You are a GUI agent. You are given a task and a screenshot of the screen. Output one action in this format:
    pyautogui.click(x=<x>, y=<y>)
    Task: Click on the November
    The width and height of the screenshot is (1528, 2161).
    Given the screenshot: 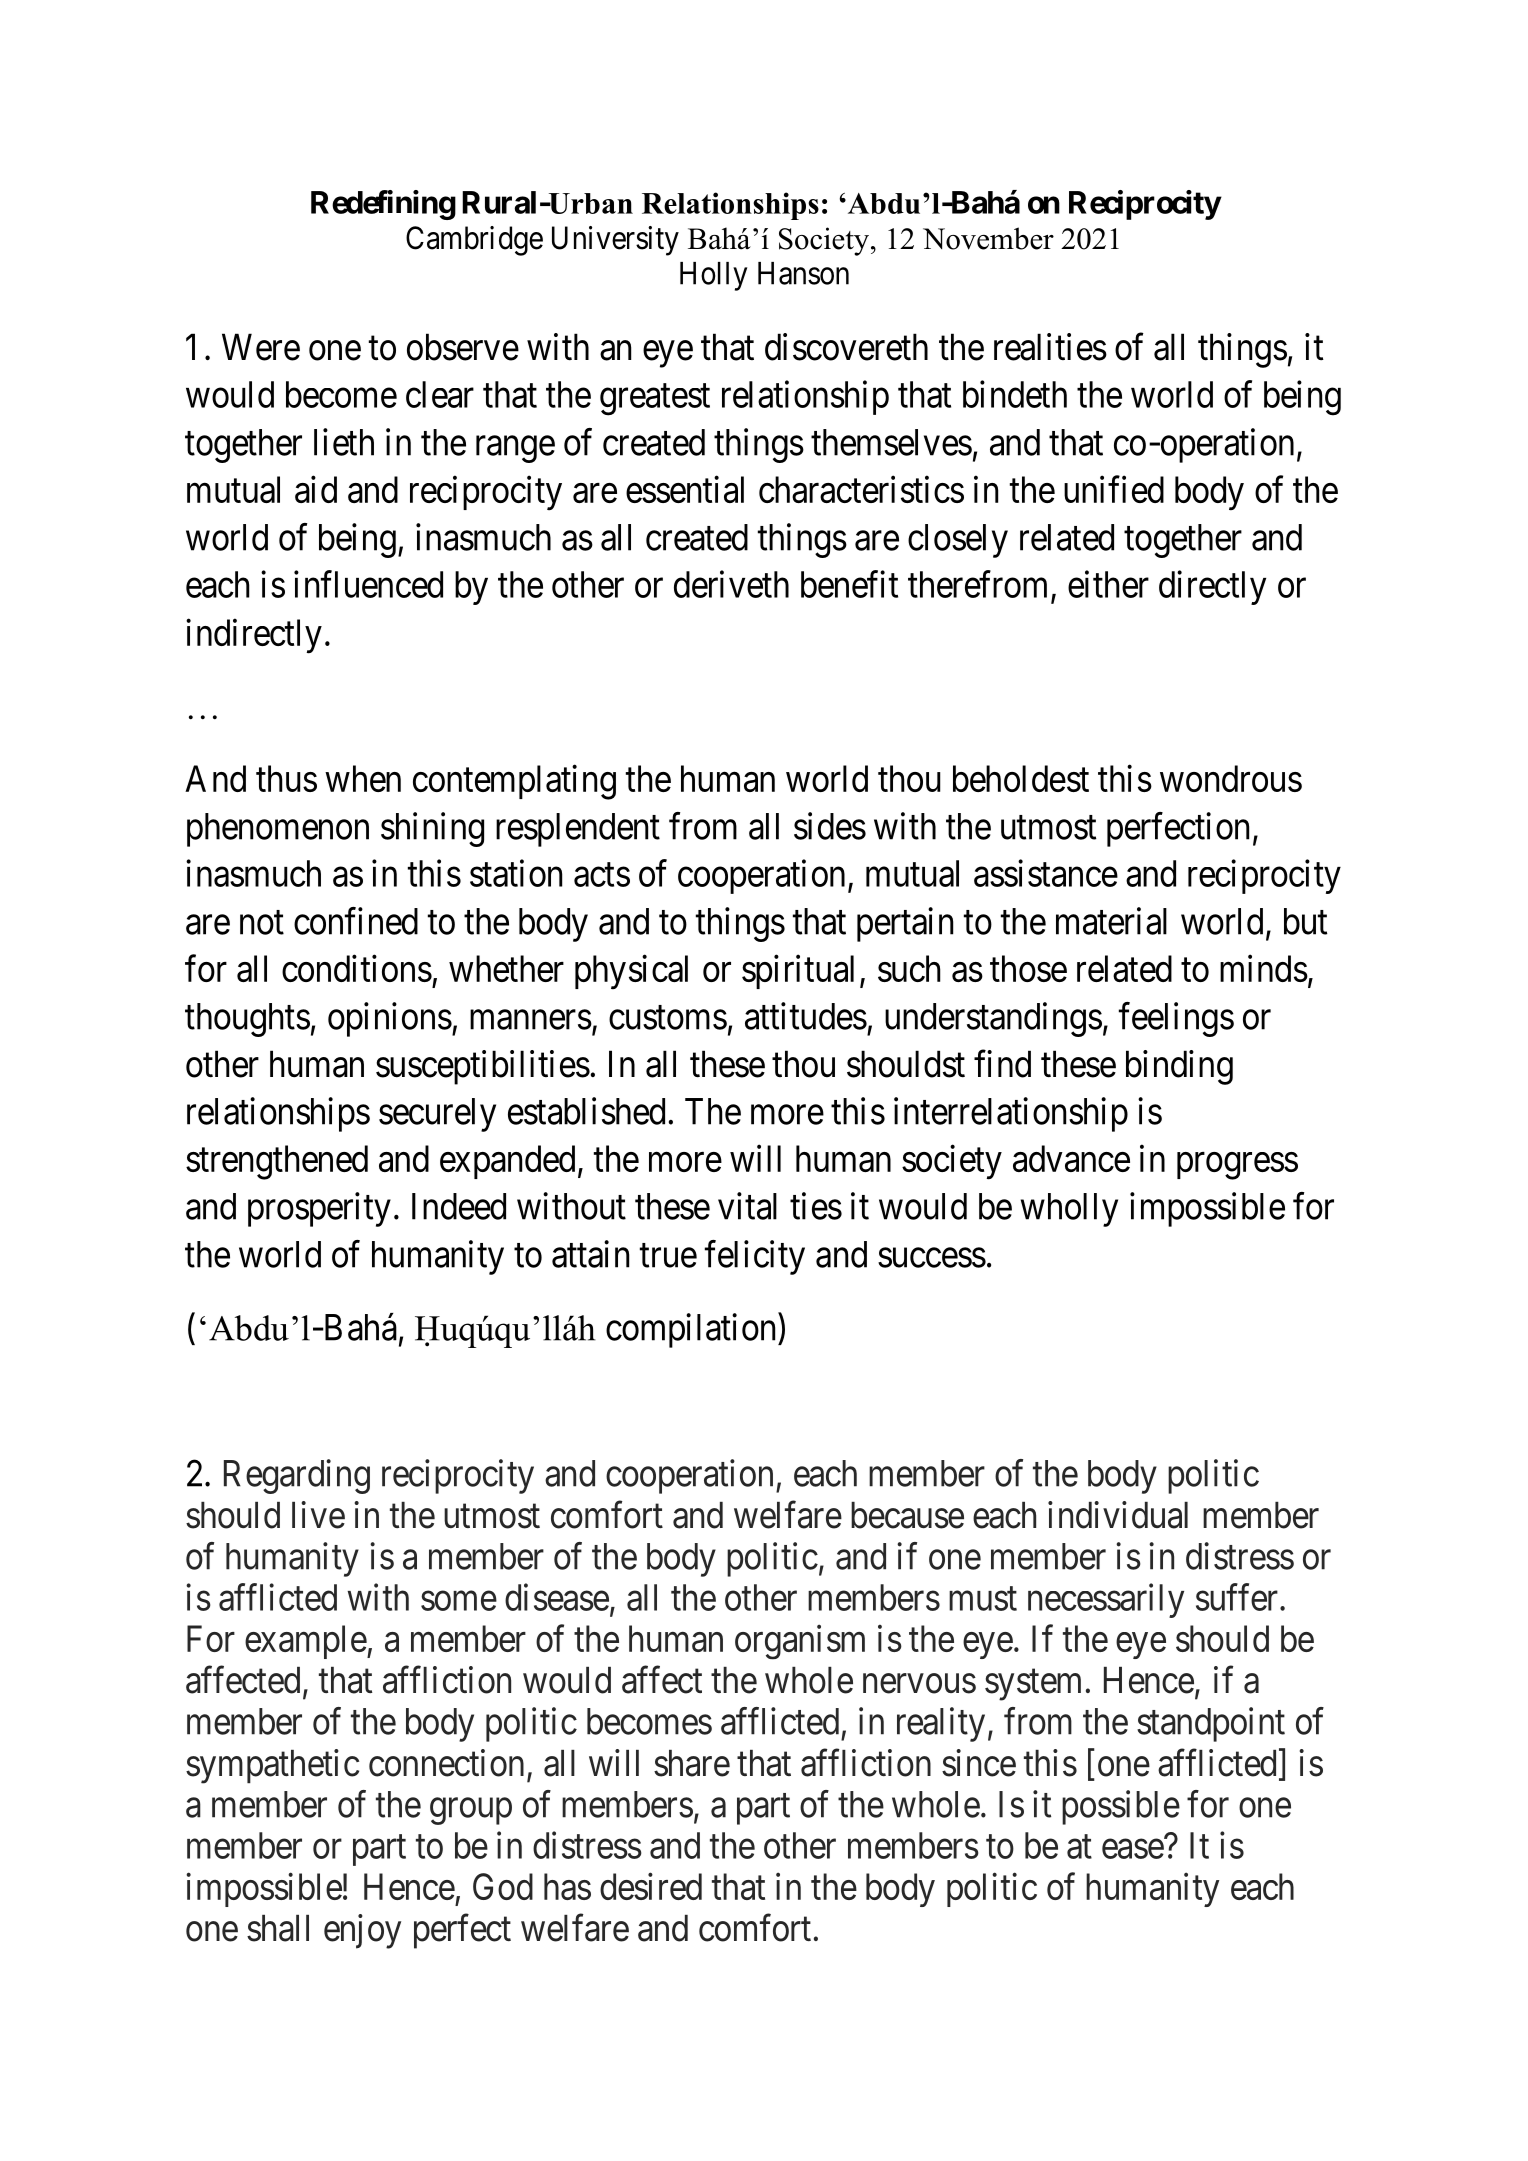 What is the action you would take?
    pyautogui.click(x=988, y=238)
